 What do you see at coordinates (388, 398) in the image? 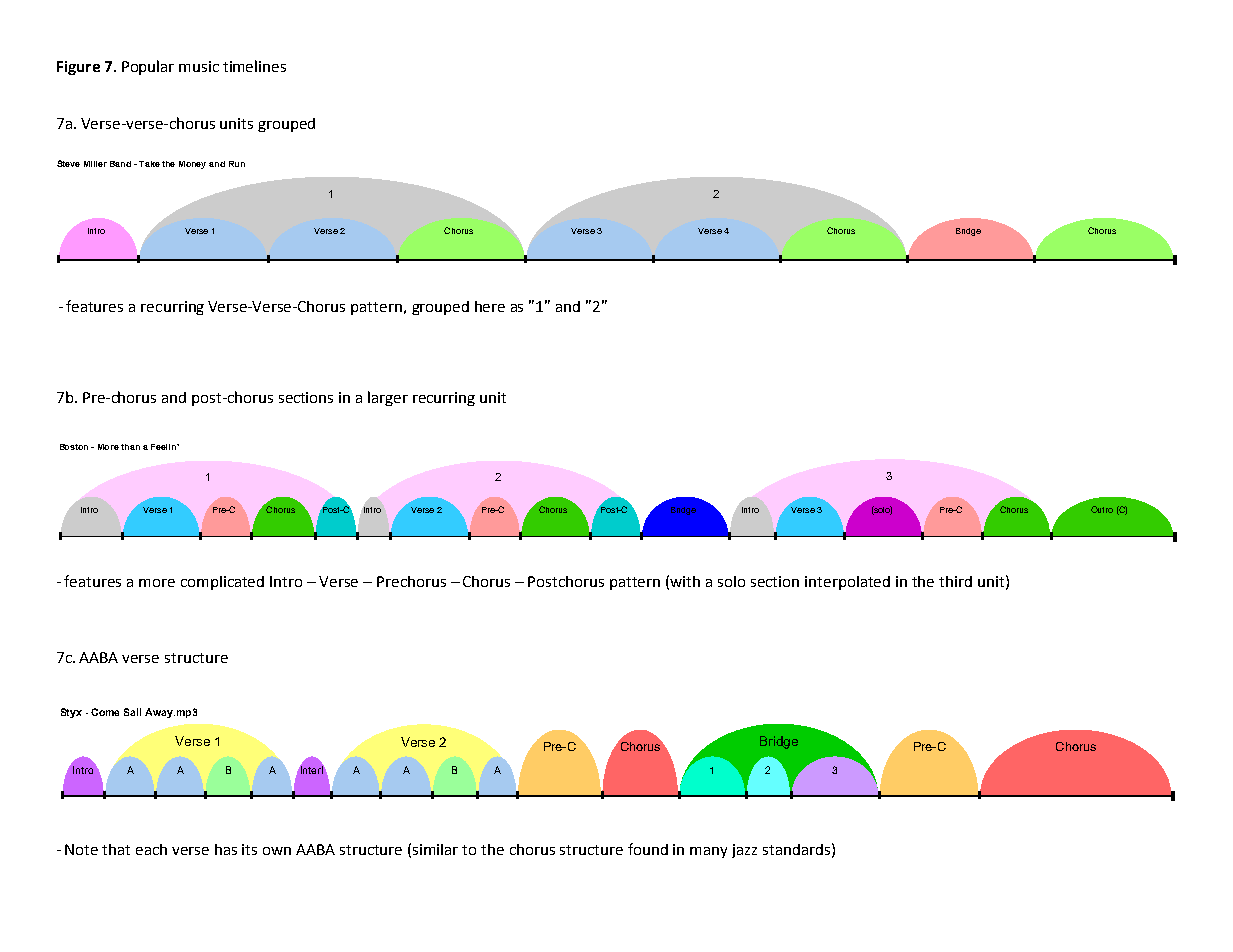
I see `larger` at bounding box center [388, 398].
